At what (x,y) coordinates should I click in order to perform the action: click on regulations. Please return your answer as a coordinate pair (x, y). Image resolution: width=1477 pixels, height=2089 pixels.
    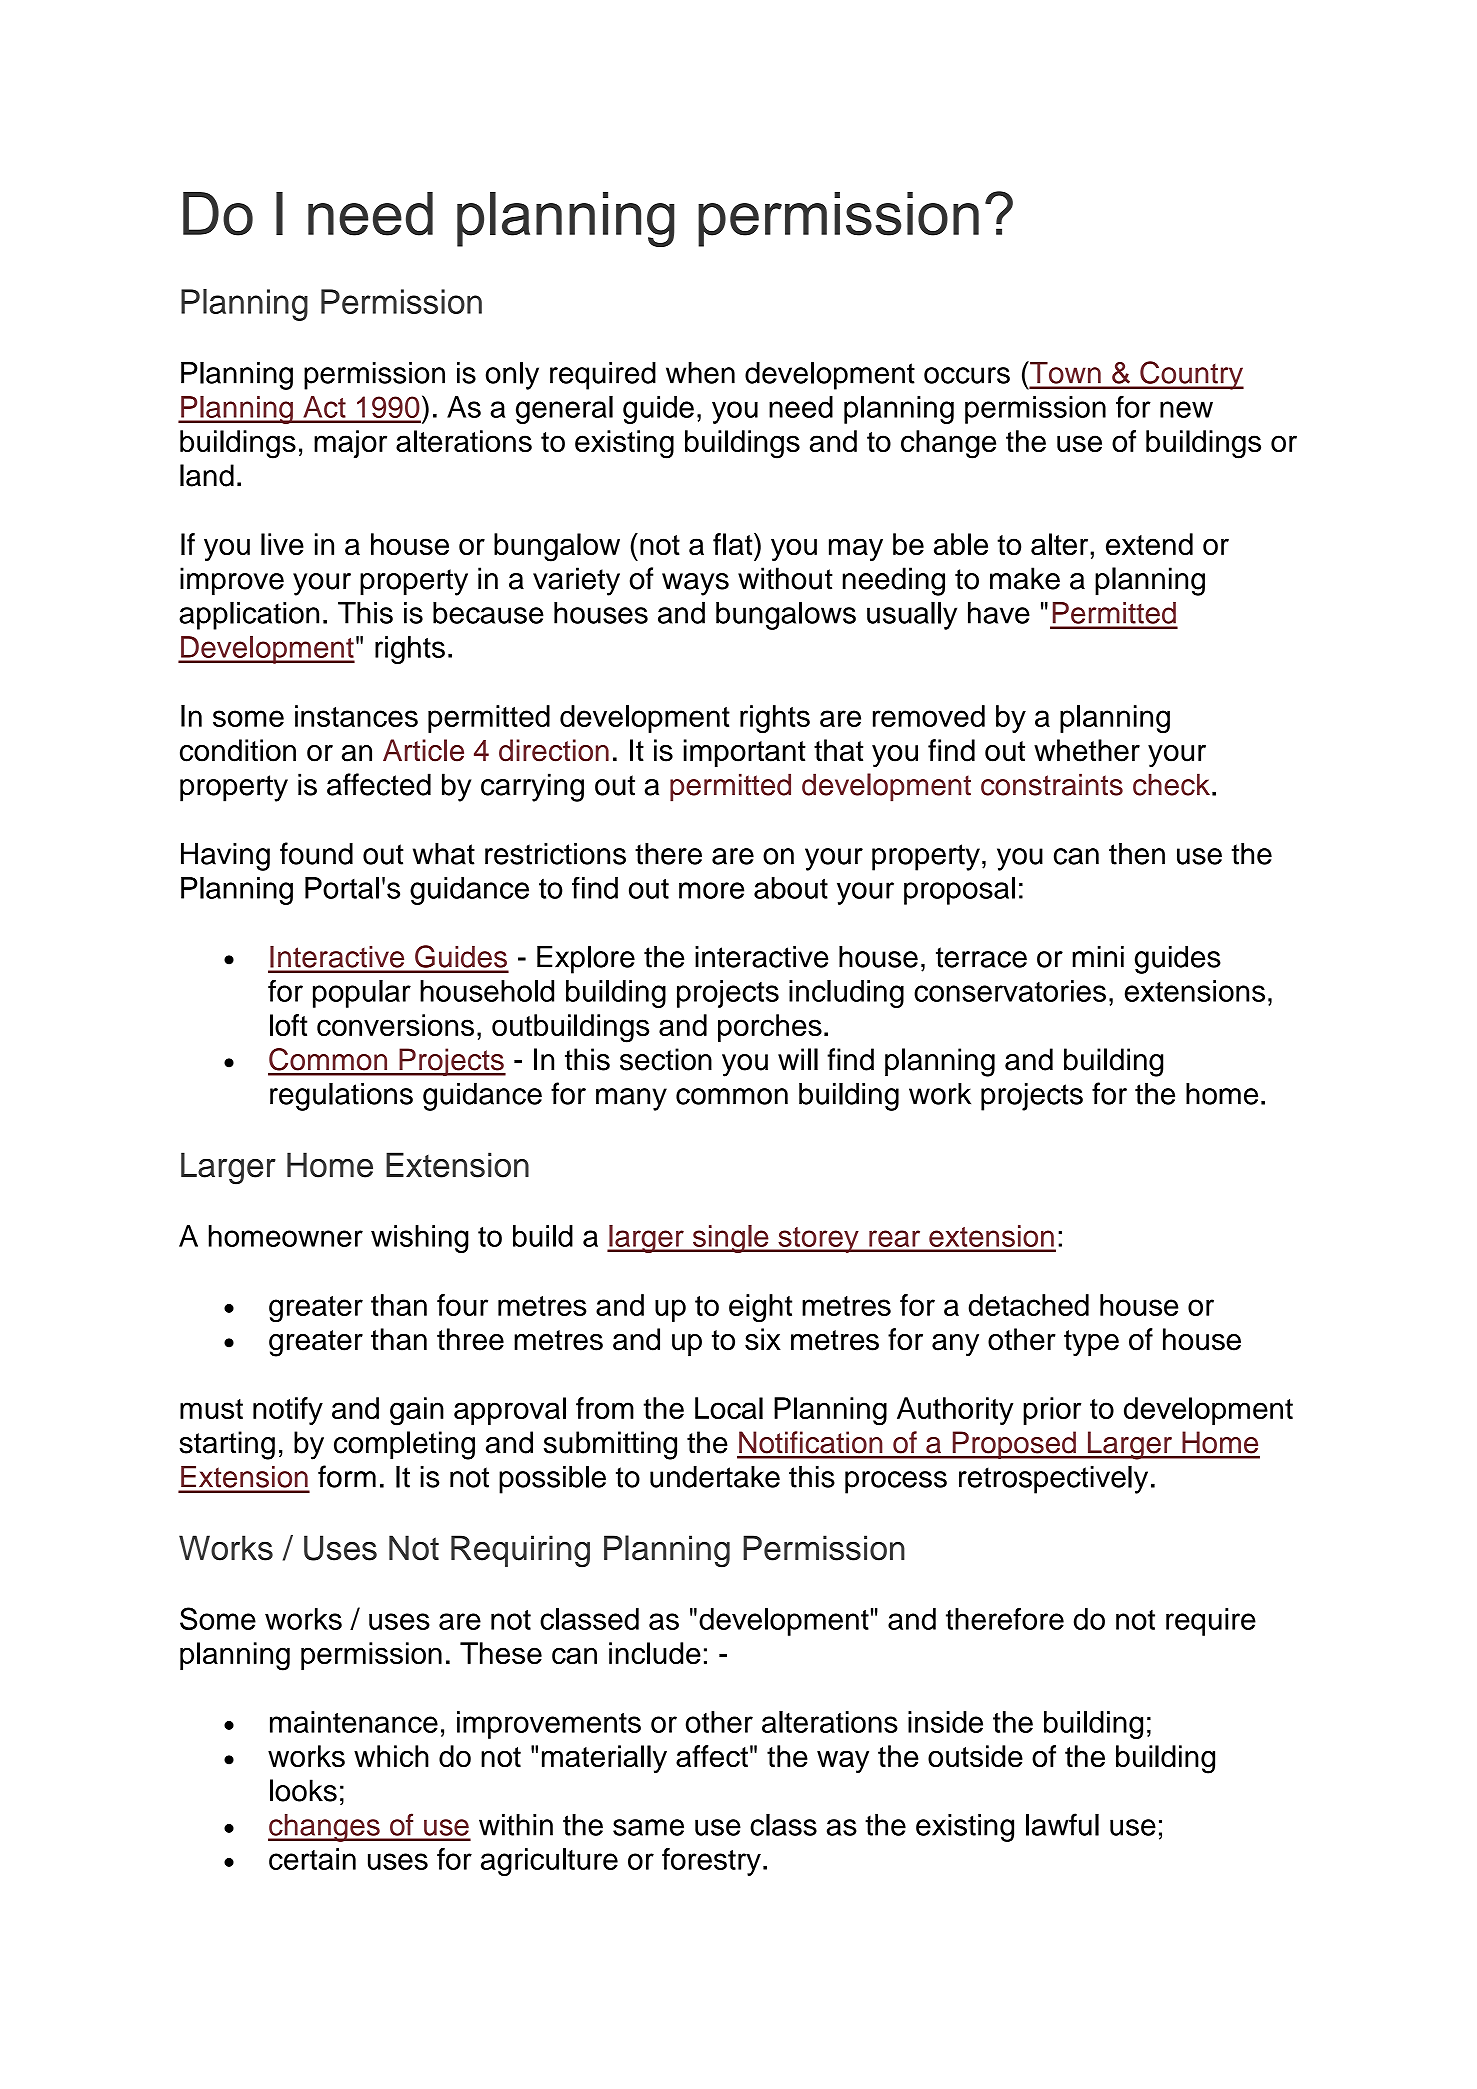
    Looking at the image, I should click on (341, 1097).
